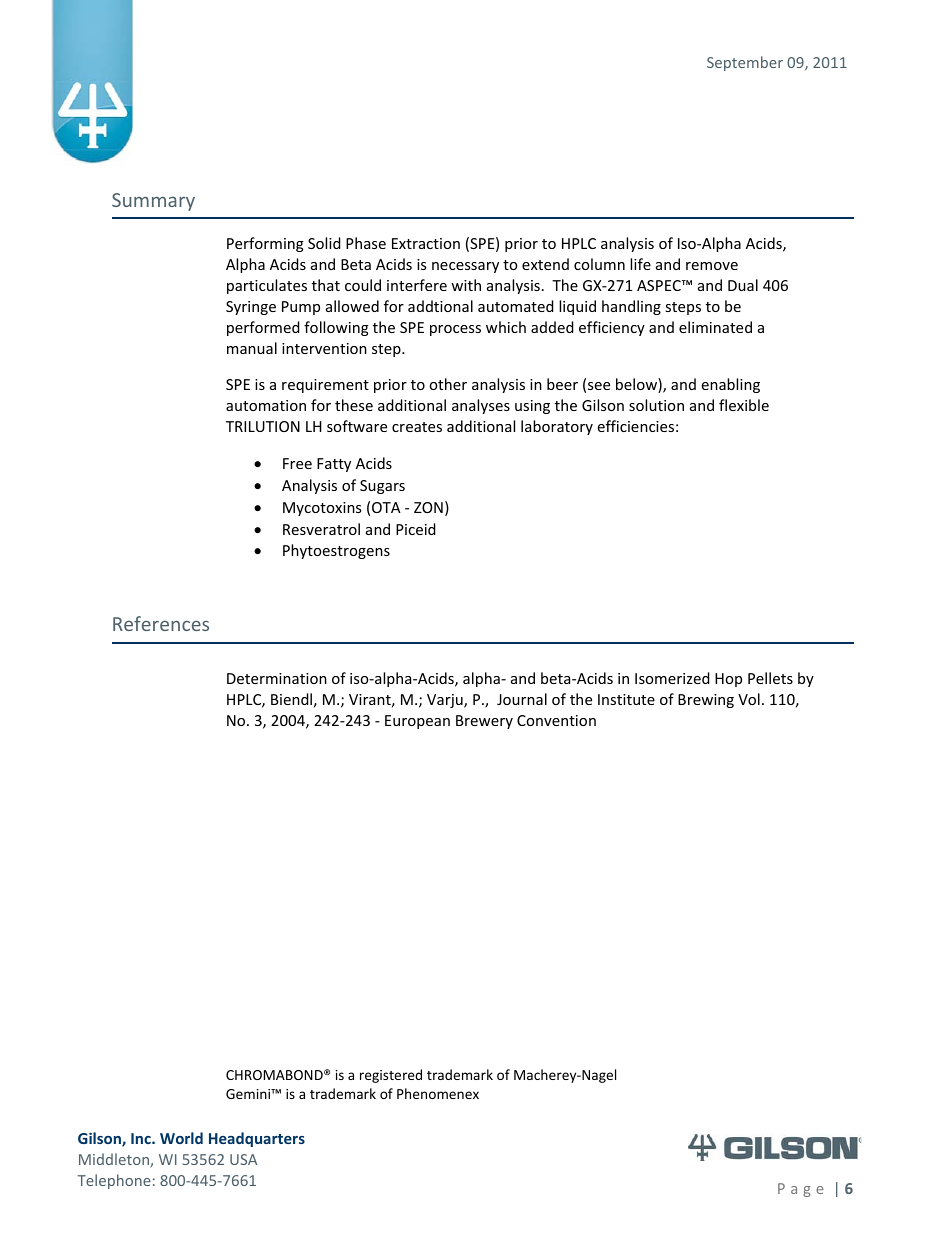  I want to click on flexible, so click(744, 405).
